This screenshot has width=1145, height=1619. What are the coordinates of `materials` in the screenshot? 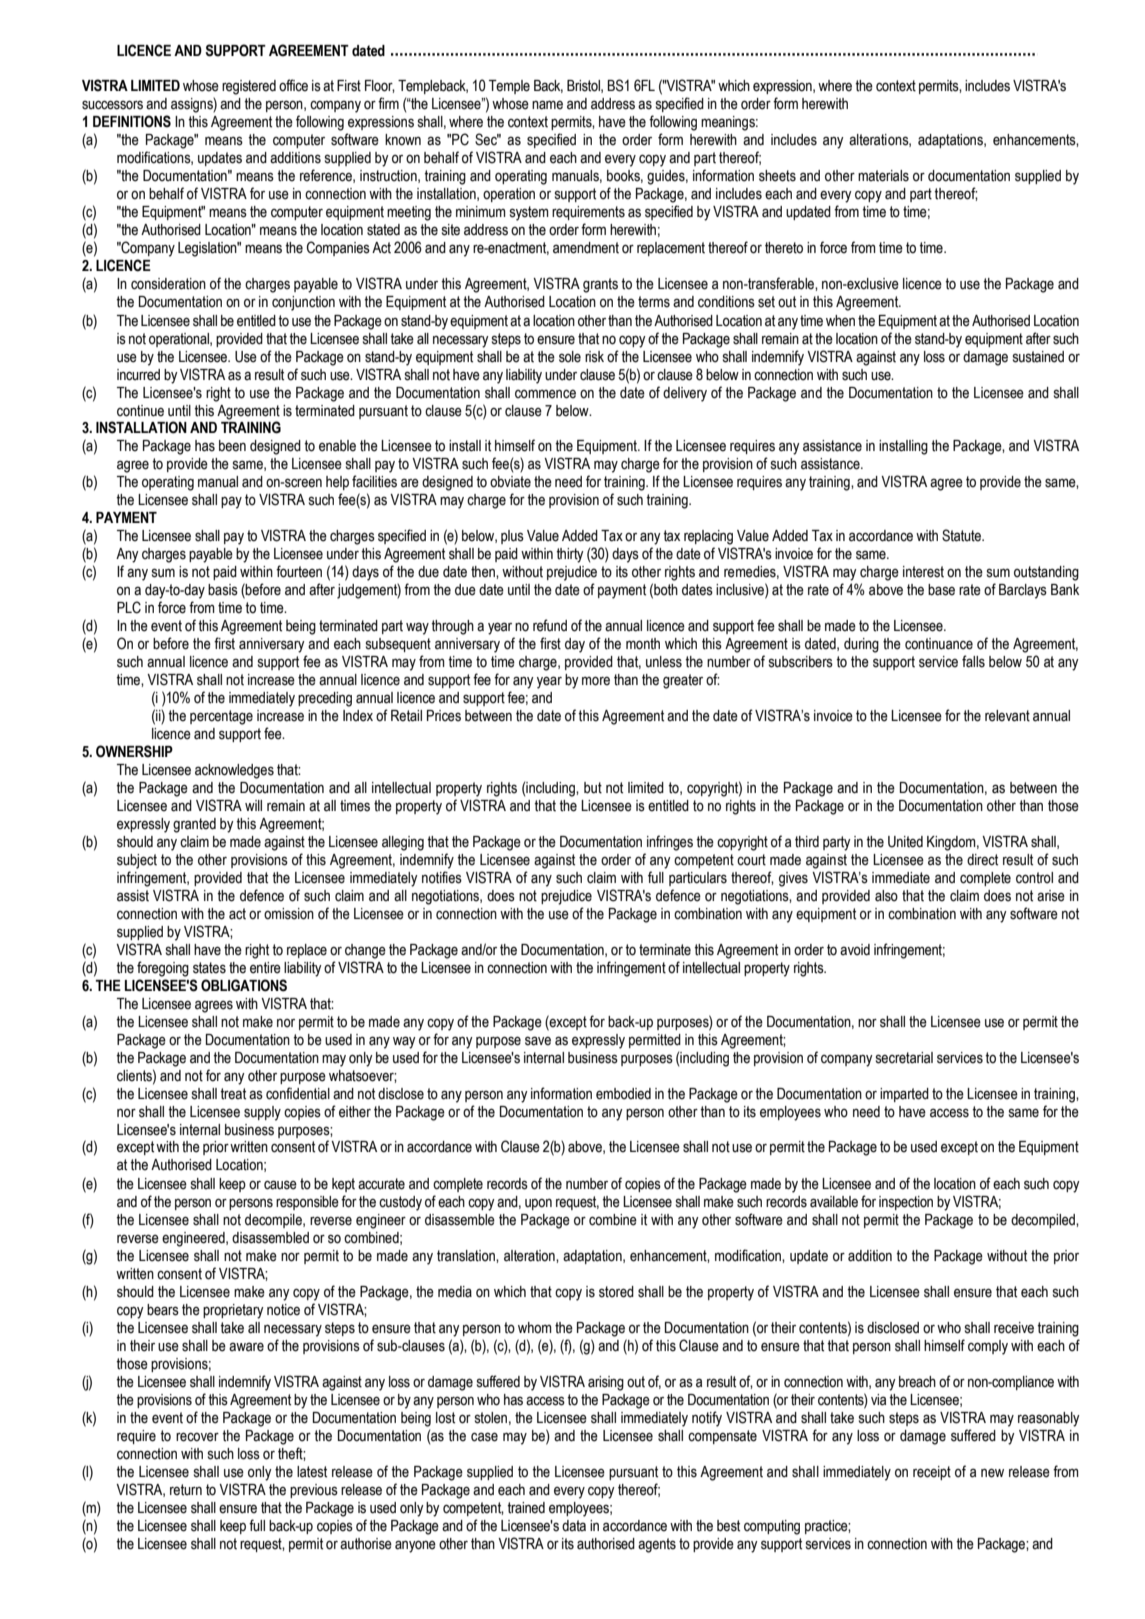 It's located at (883, 176).
